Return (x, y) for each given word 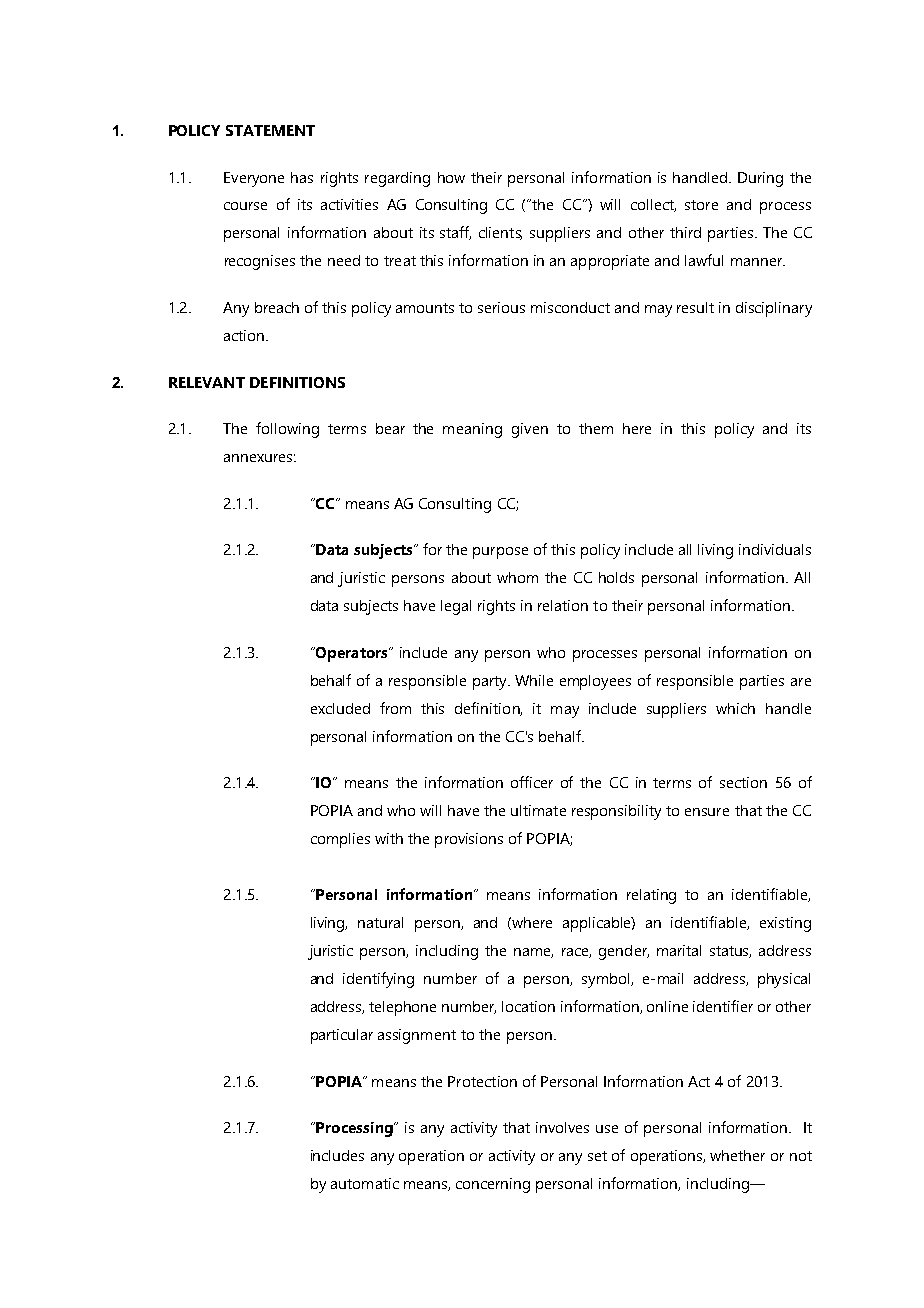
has (302, 177)
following (287, 430)
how (451, 177)
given (530, 430)
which (735, 708)
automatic (365, 1183)
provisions (469, 840)
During (760, 179)
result (695, 307)
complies (340, 840)
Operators (352, 654)
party (491, 683)
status (730, 952)
